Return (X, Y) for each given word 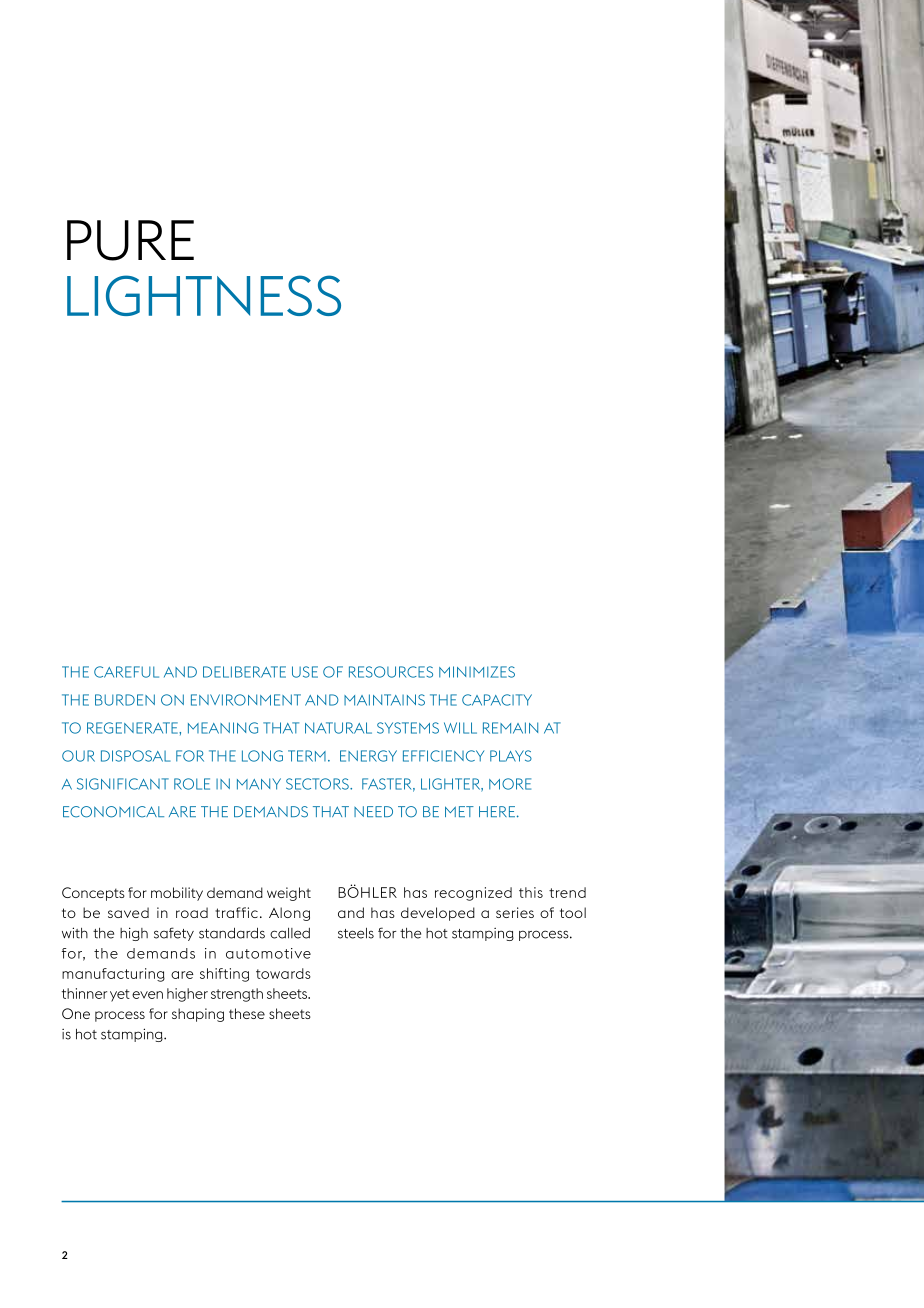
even (147, 995)
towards (283, 973)
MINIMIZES (477, 672)
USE (305, 672)
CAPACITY (497, 700)
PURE (130, 240)
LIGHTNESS (204, 295)
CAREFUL (126, 672)
